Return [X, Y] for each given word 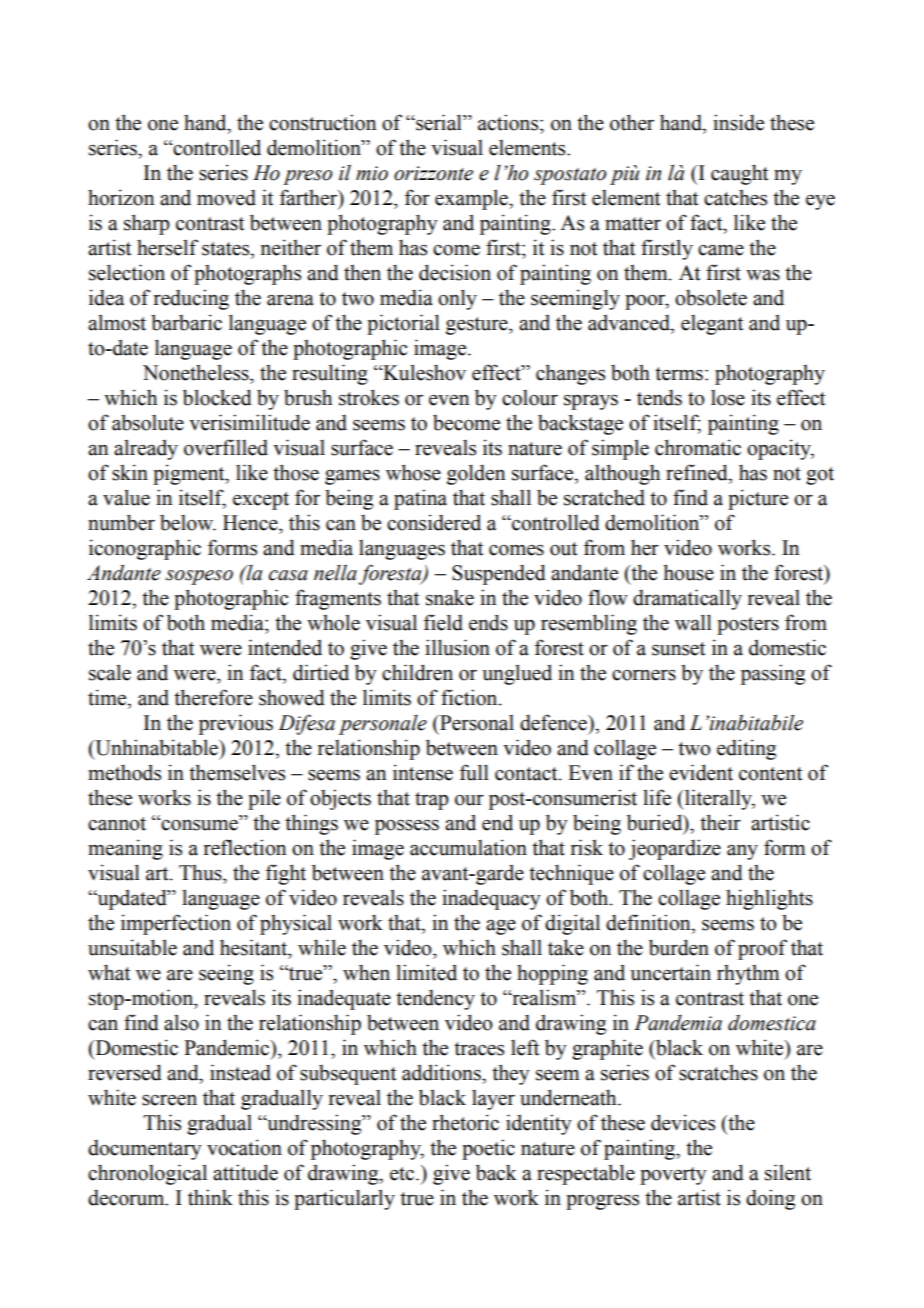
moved [226, 198]
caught [739, 174]
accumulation [468, 847]
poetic [488, 1149]
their [720, 822]
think [210, 1197]
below [187, 523]
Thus [201, 873]
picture [758, 499]
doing [770, 1199]
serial [439, 122]
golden [476, 474]
